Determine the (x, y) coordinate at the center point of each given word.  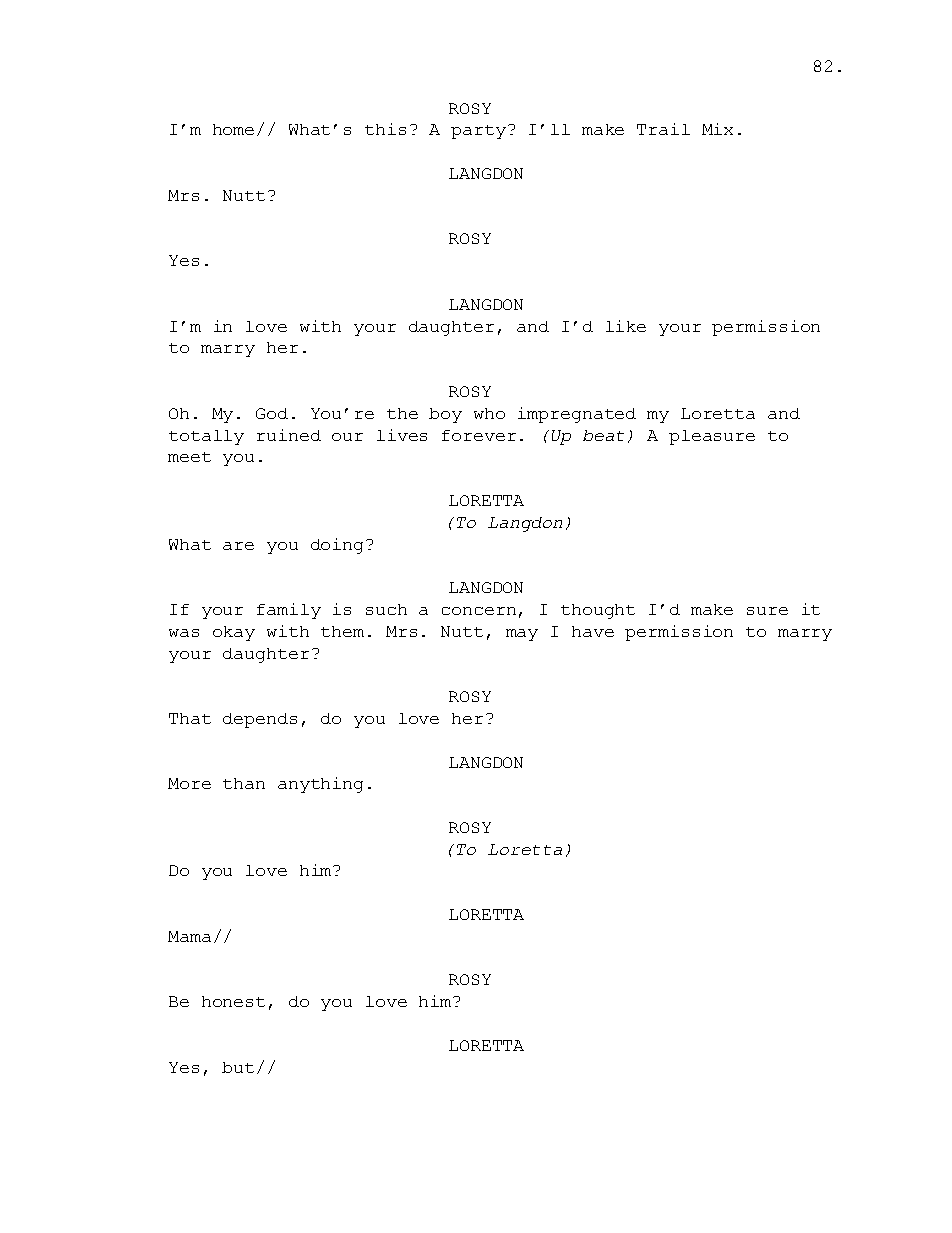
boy (445, 415)
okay (234, 633)
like (626, 326)
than (244, 783)
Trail (663, 129)
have (593, 631)
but (238, 1067)
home (233, 129)
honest (233, 1001)
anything (320, 785)
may (522, 635)
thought (598, 611)
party (478, 132)
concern (479, 611)
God (272, 413)
